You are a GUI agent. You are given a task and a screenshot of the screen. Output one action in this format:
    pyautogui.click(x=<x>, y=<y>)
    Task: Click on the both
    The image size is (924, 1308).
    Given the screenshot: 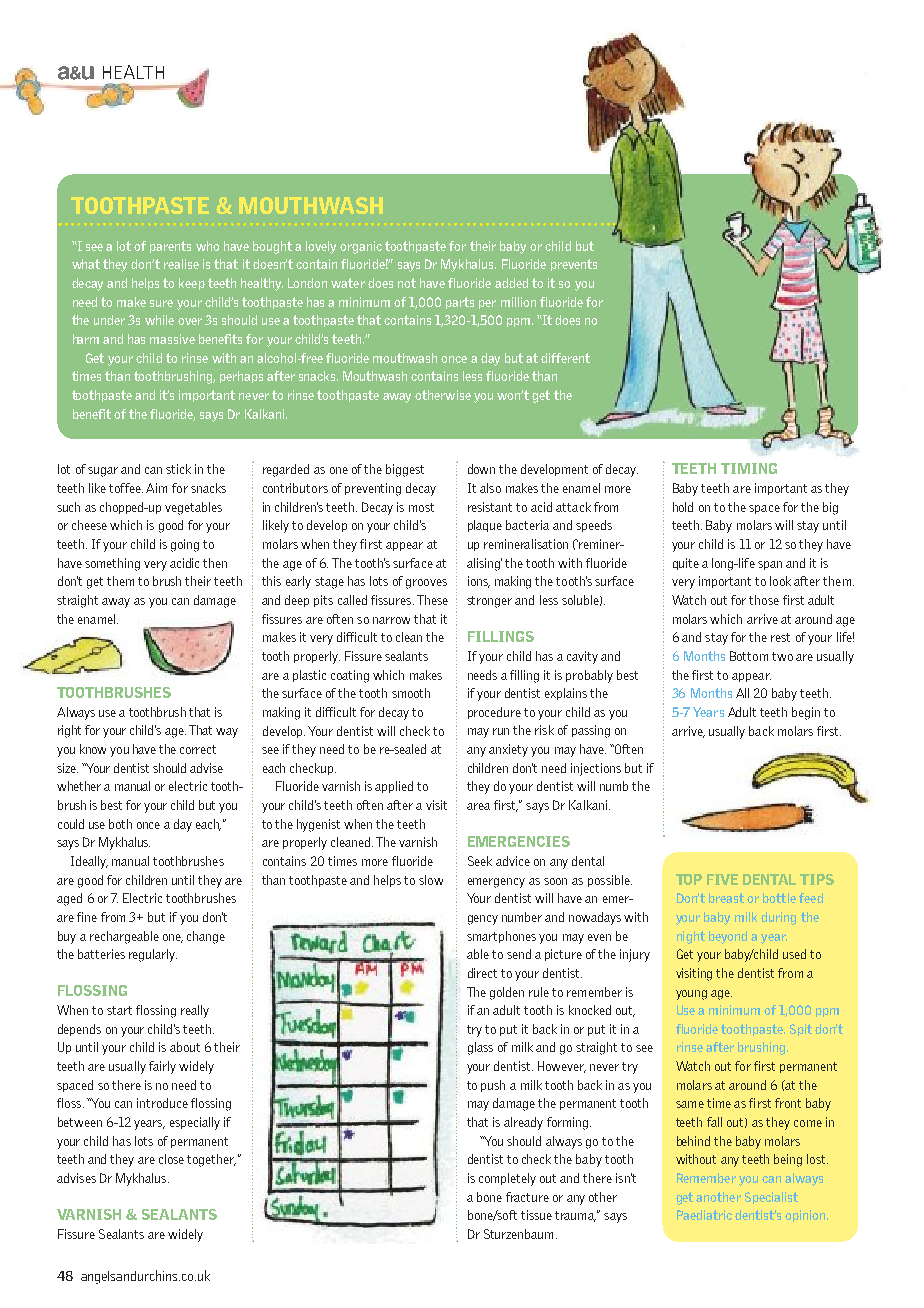 What is the action you would take?
    pyautogui.click(x=120, y=824)
